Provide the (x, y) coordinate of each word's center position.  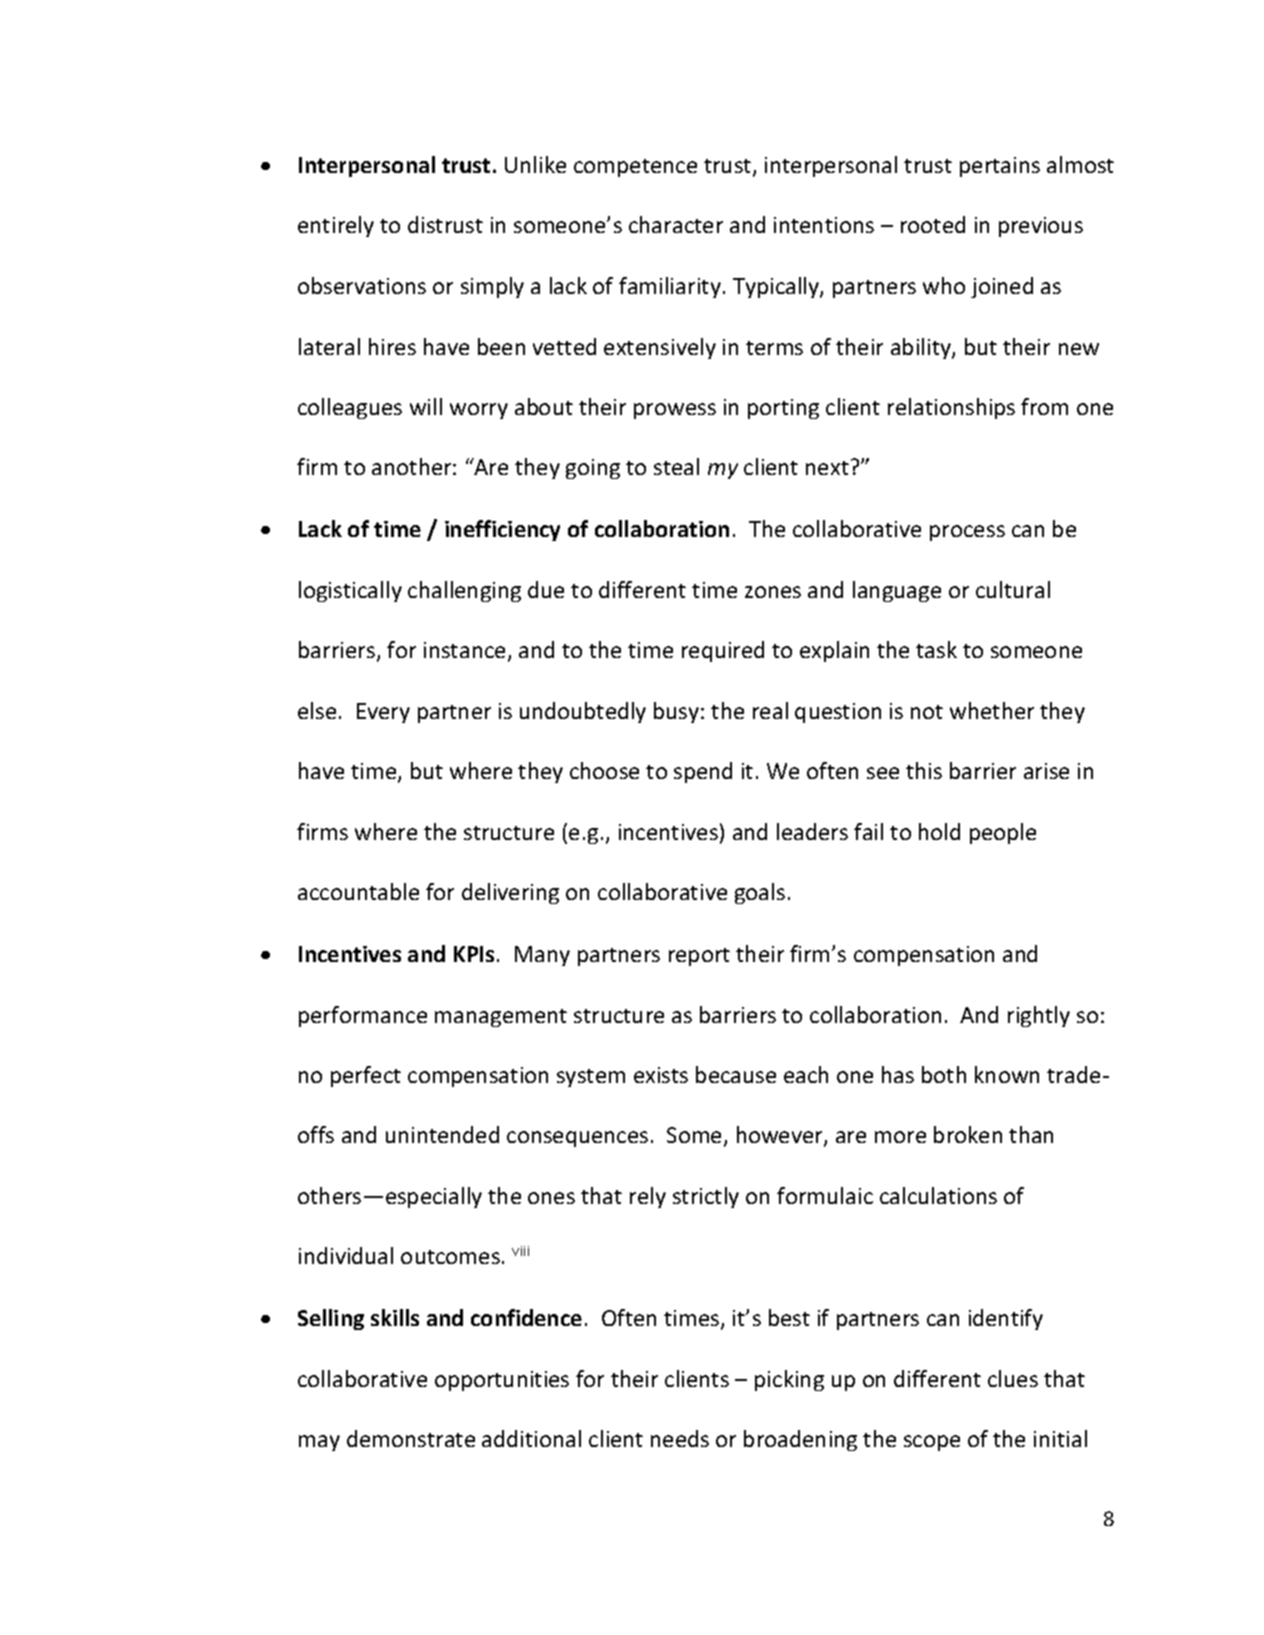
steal (676, 466)
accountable (358, 891)
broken (968, 1134)
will (426, 406)
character (676, 224)
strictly (706, 1197)
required (723, 651)
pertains (1000, 167)
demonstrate (411, 1438)
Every (383, 713)
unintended (442, 1134)
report (699, 957)
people (1003, 833)
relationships (951, 408)
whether (992, 710)
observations (362, 285)
